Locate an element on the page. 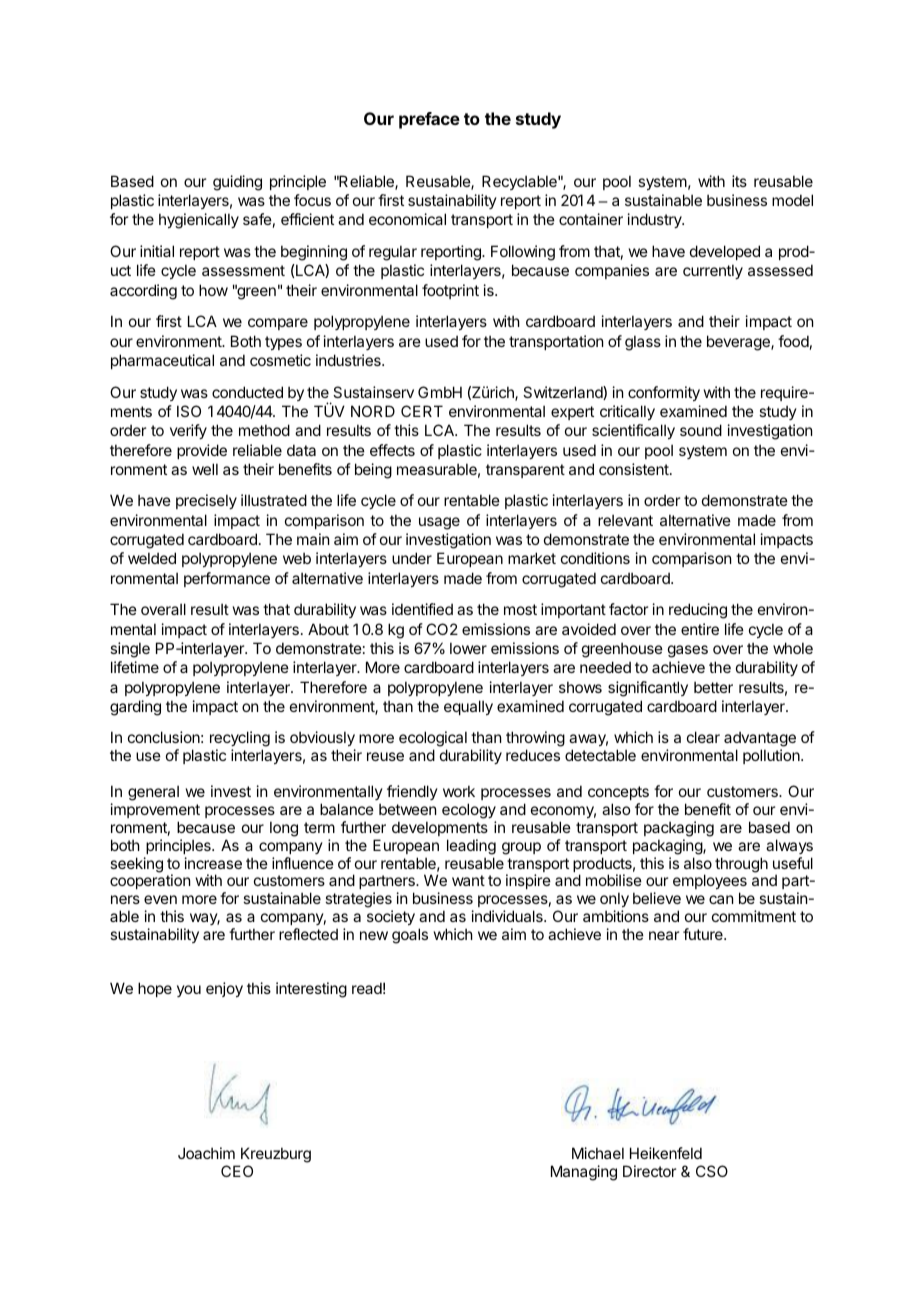 This image has height=1308, width=924. preface is located at coordinates (429, 120).
